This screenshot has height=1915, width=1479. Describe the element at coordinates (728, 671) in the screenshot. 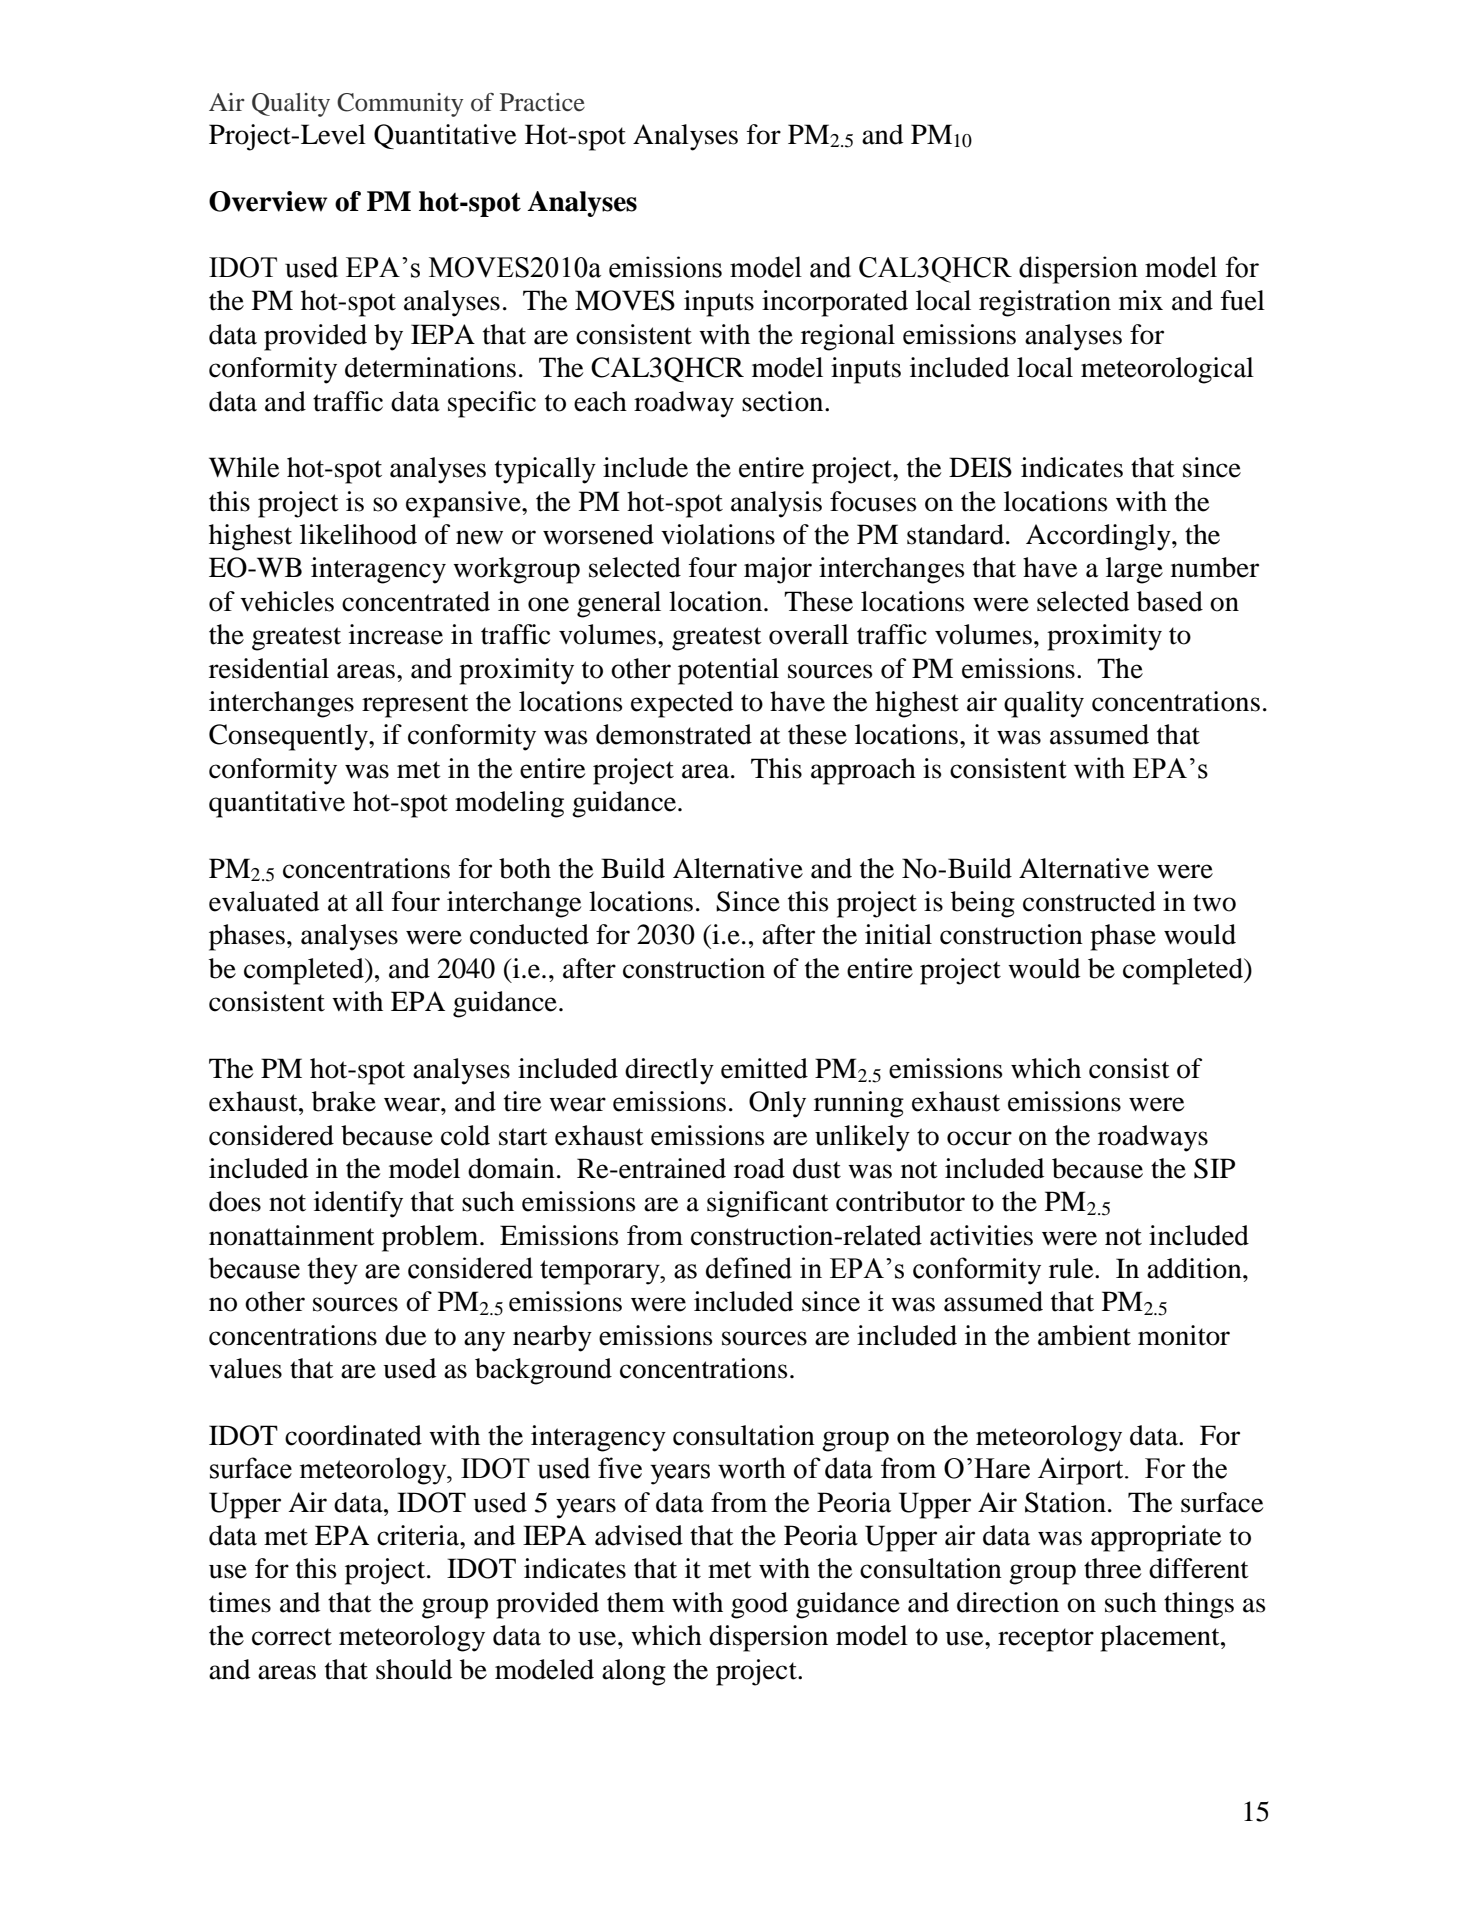

I see `potential` at that location.
